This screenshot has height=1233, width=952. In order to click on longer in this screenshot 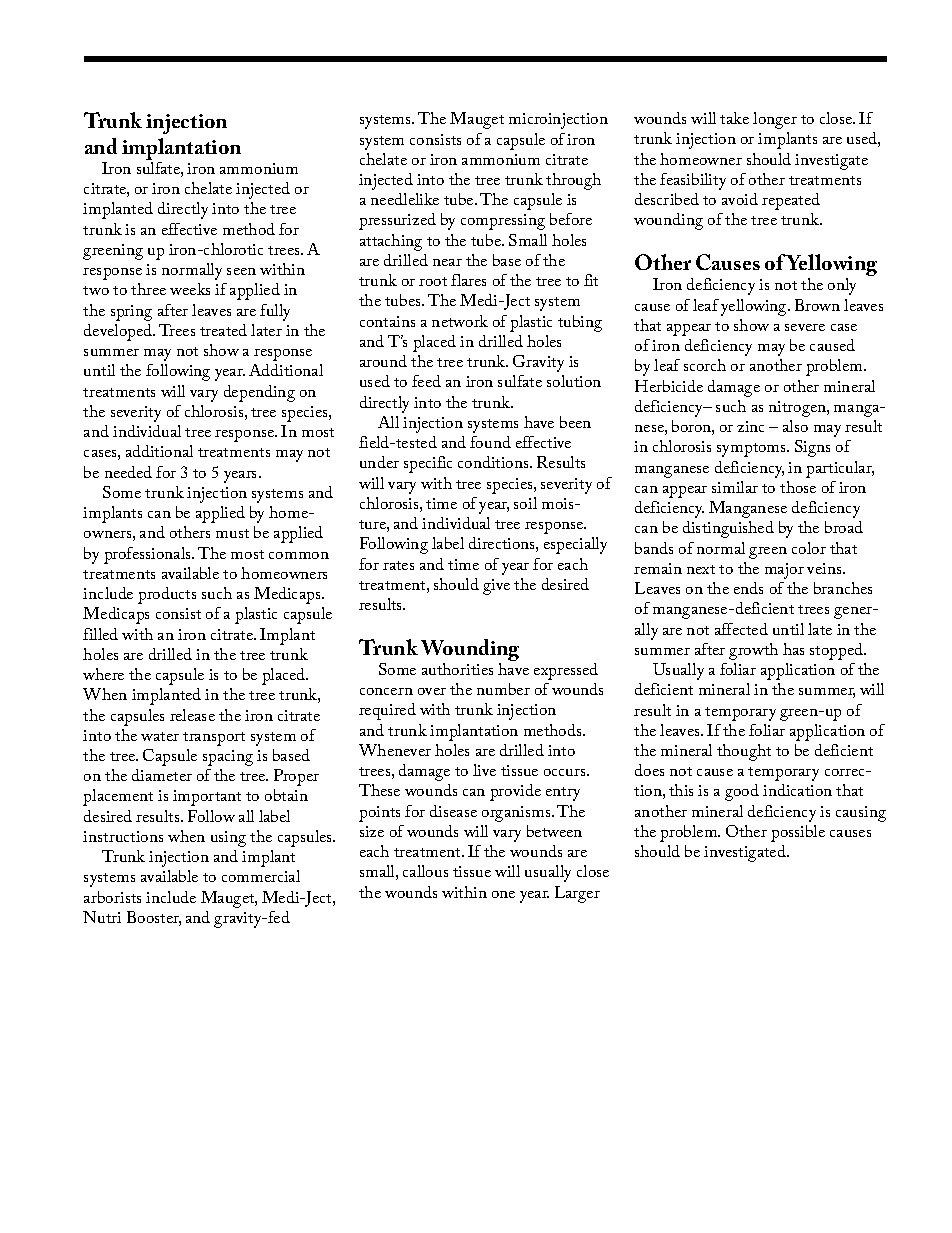, I will do `click(775, 120)`.
